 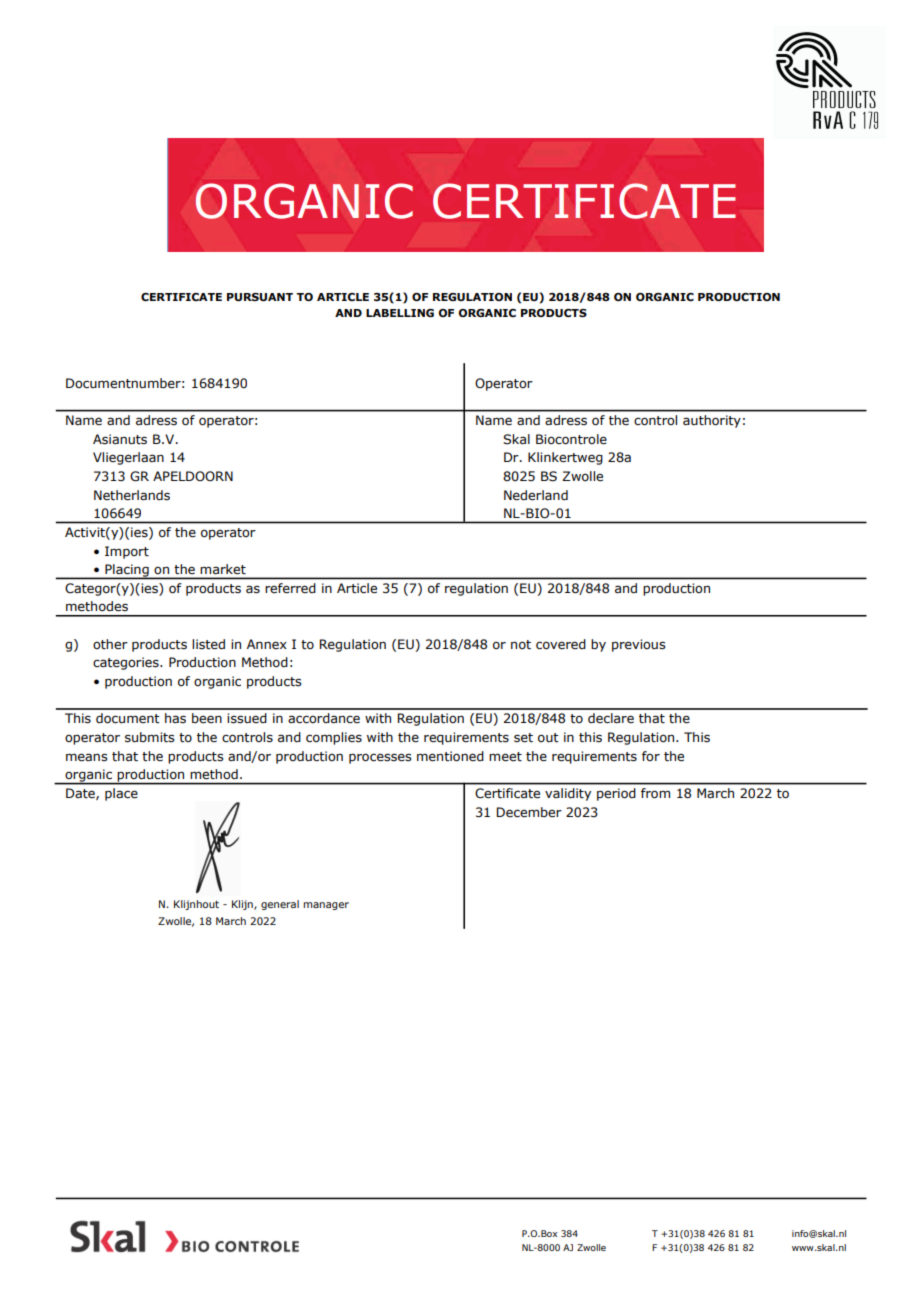 What do you see at coordinates (326, 906) in the document?
I see `manager` at bounding box center [326, 906].
